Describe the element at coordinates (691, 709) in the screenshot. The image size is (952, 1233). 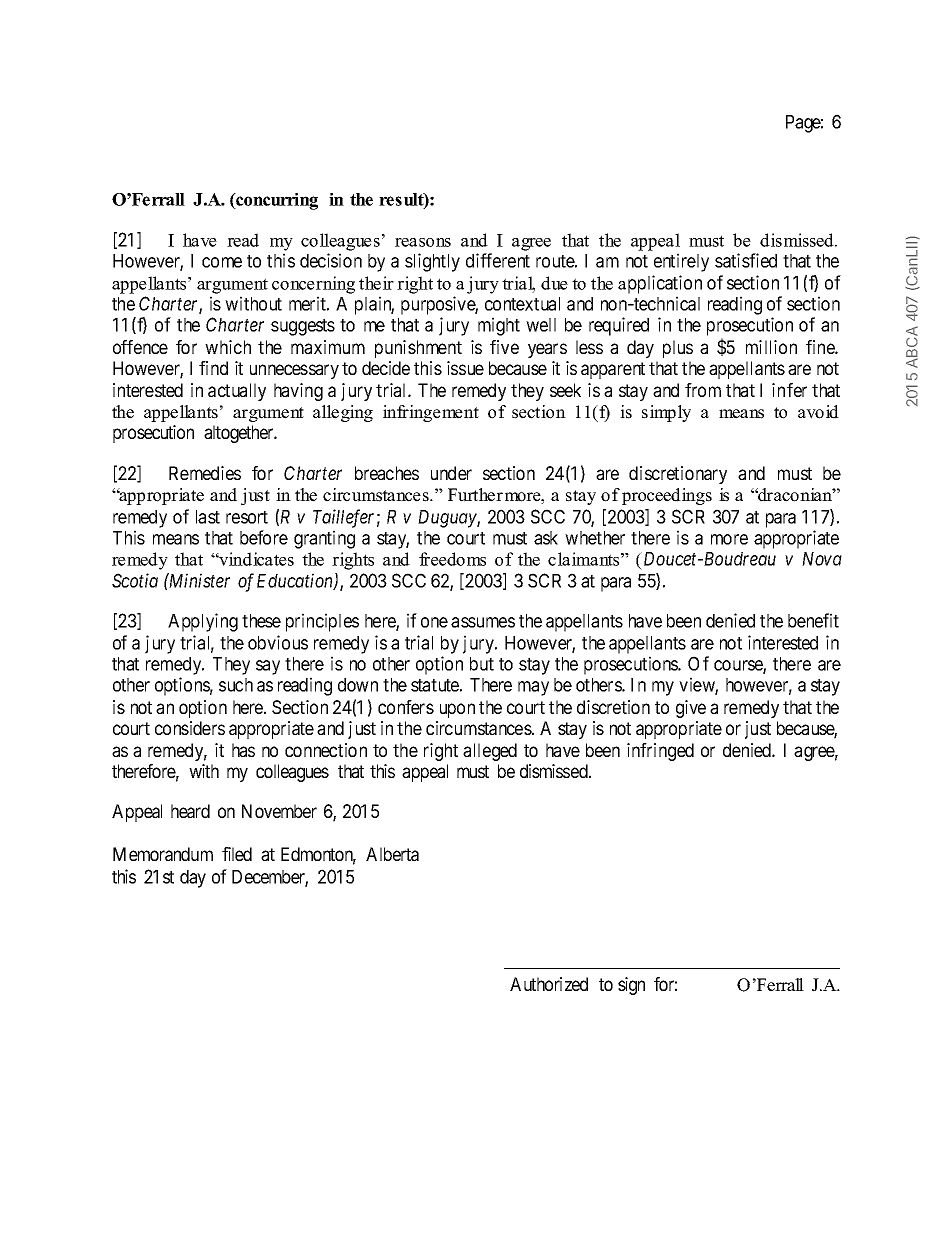
I see `give` at that location.
